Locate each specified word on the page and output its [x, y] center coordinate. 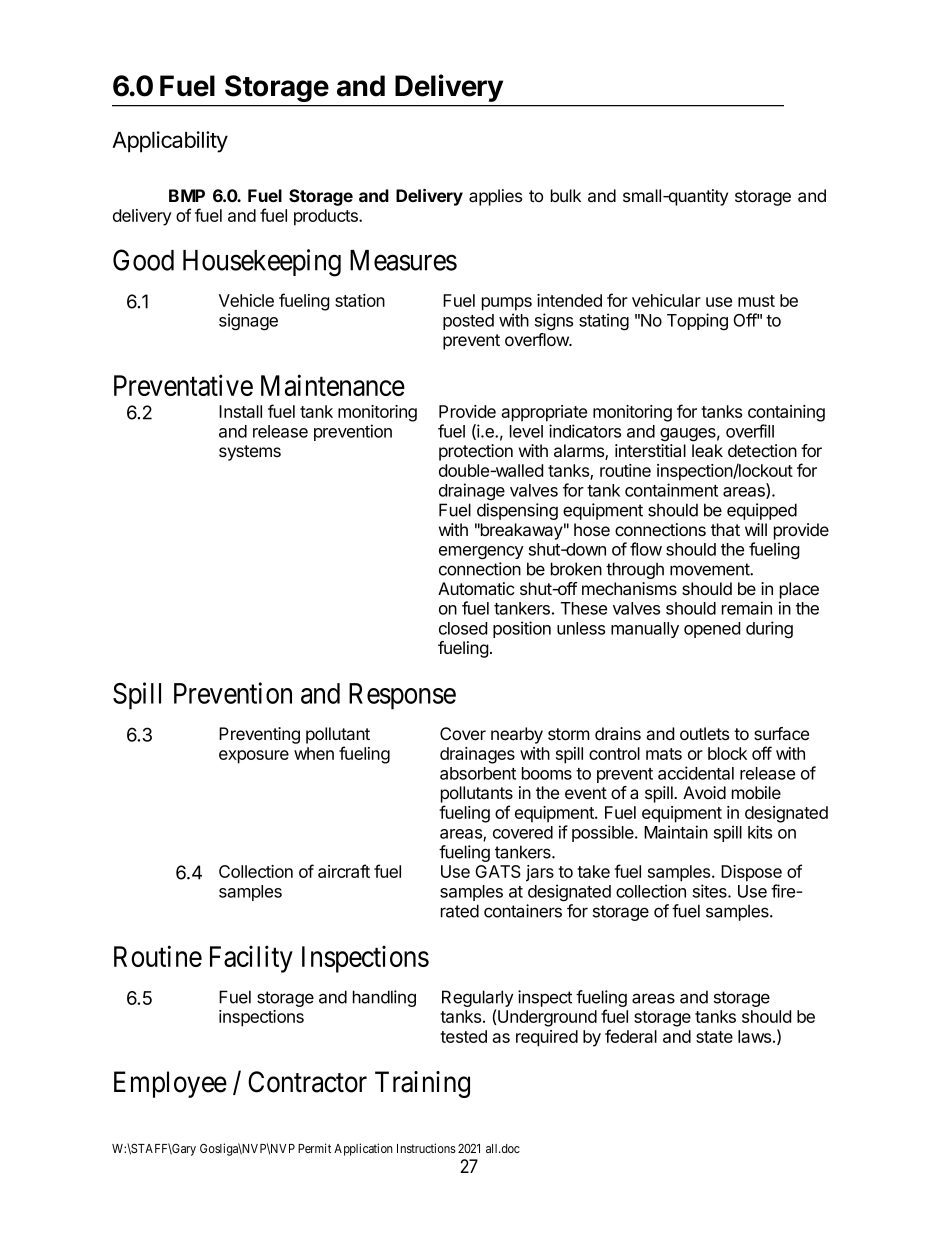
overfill [750, 431]
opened [712, 630]
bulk [566, 195]
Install [240, 411]
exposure [254, 757]
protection [476, 452]
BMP [187, 195]
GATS [498, 871]
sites [711, 891]
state [714, 1037]
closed [463, 628]
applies [495, 197]
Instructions [426, 1148]
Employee [170, 1084]
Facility [251, 959]
